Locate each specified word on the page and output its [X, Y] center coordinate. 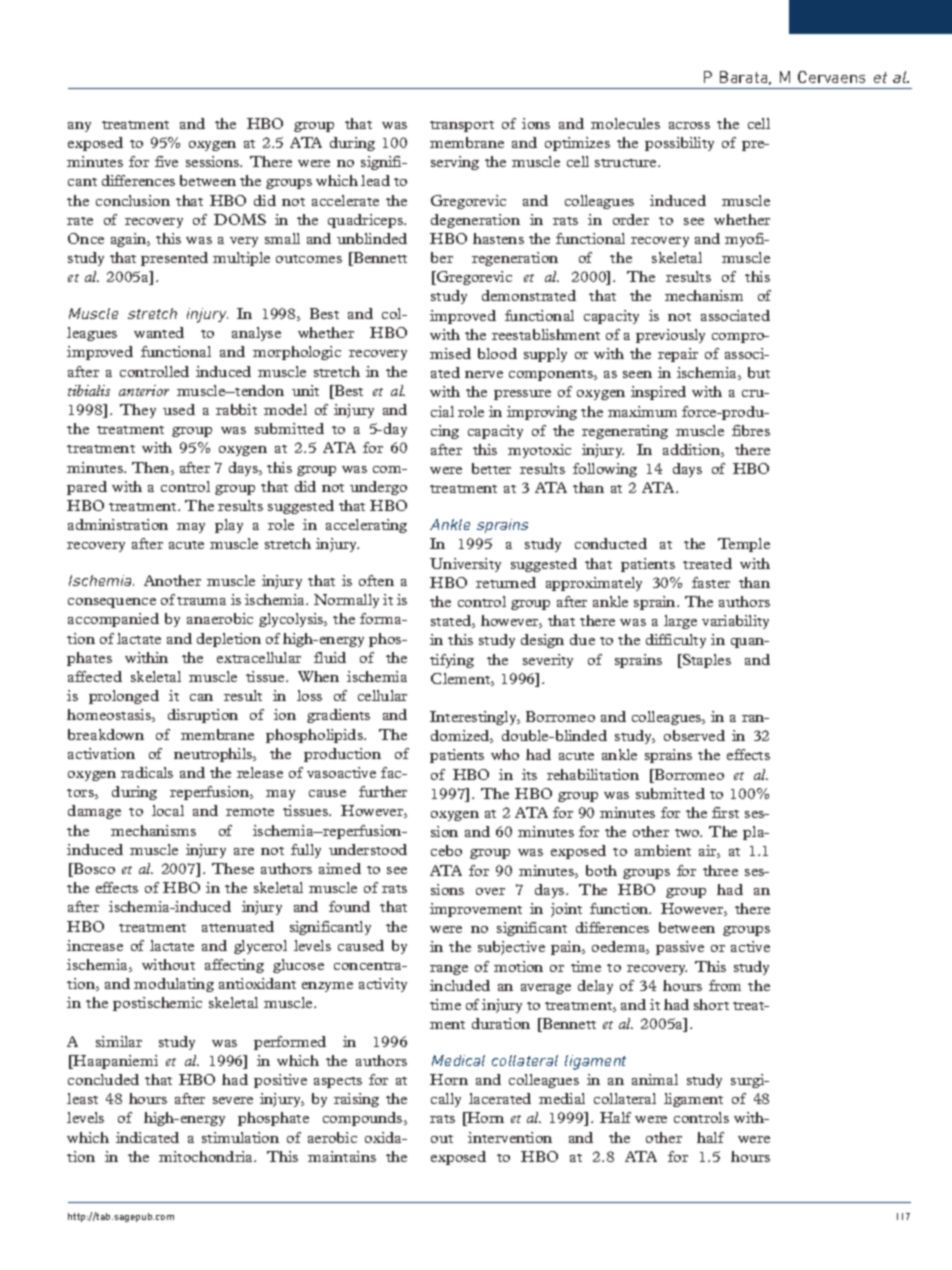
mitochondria [207, 1156]
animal [655, 1079]
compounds [364, 1119]
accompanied [113, 620]
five [166, 161]
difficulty [676, 641]
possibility [679, 144]
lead [375, 180]
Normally [346, 601]
